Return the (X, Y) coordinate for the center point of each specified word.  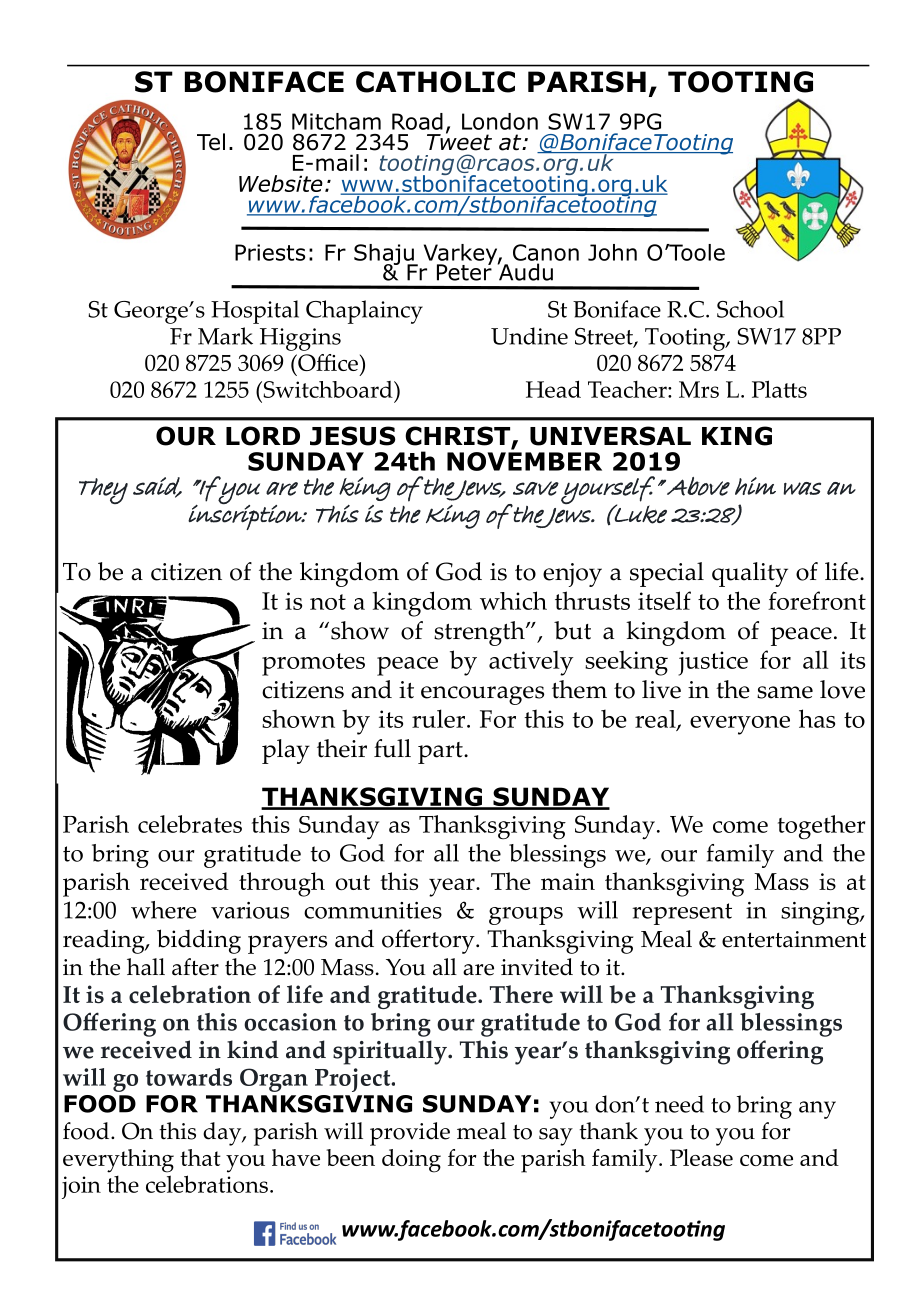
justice (713, 663)
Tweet (459, 141)
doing (411, 1161)
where (164, 910)
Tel (211, 142)
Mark (225, 336)
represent (682, 914)
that (200, 1157)
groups (526, 916)
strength (480, 633)
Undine (529, 336)
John (612, 252)
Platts (779, 389)
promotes (313, 664)
